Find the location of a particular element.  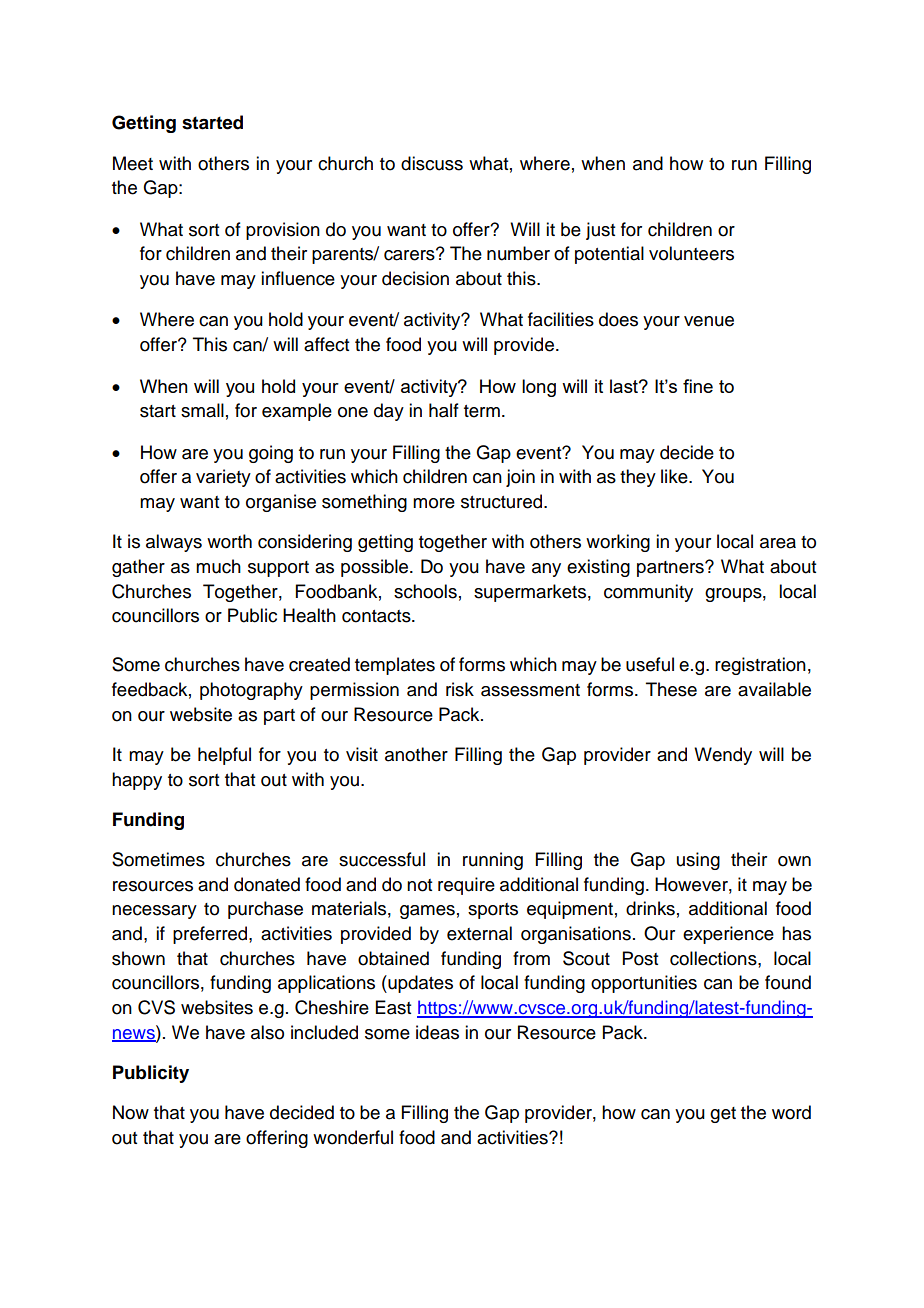

discuss is located at coordinates (432, 163).
